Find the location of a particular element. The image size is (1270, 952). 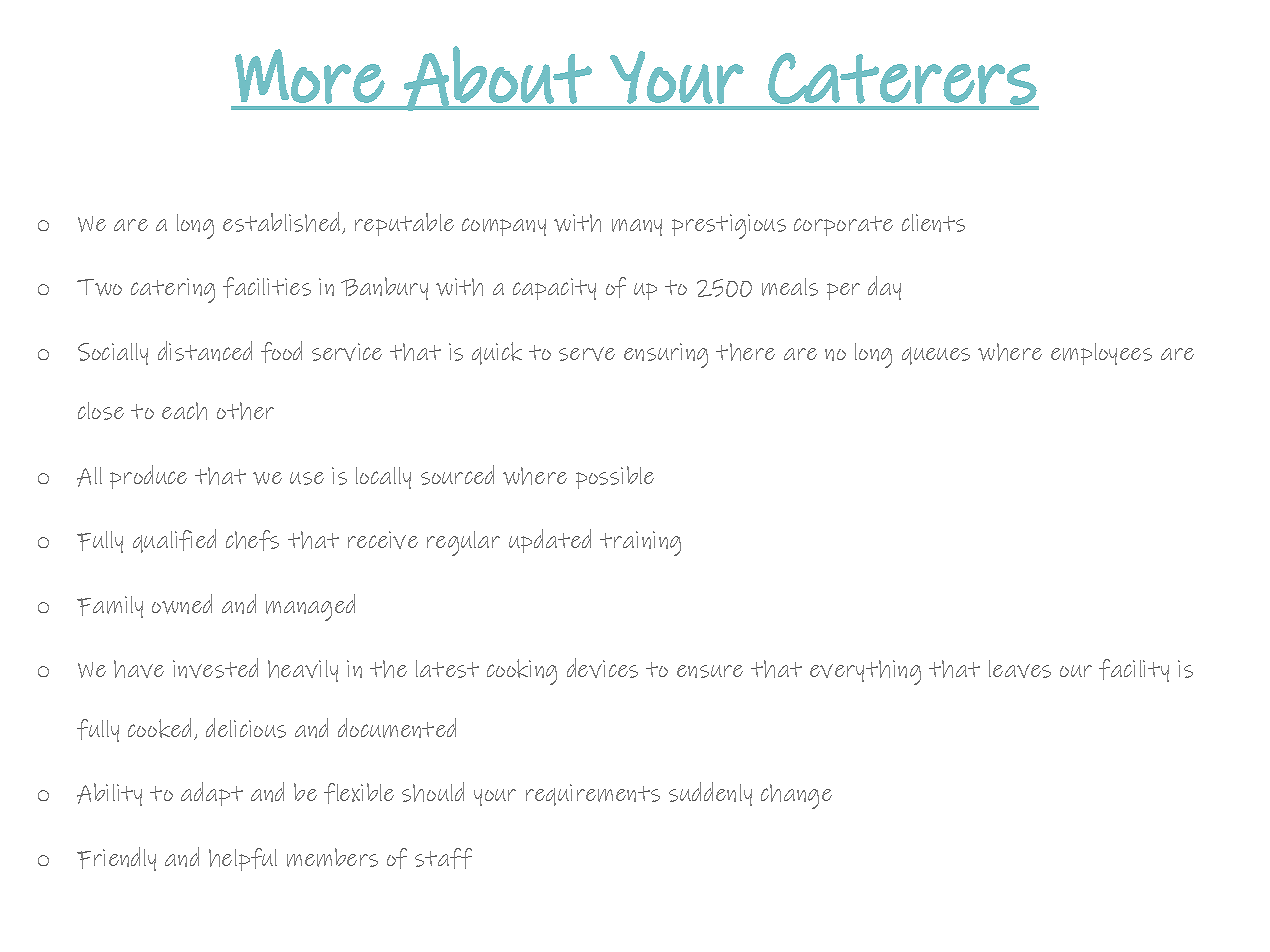

helpful is located at coordinates (243, 859).
